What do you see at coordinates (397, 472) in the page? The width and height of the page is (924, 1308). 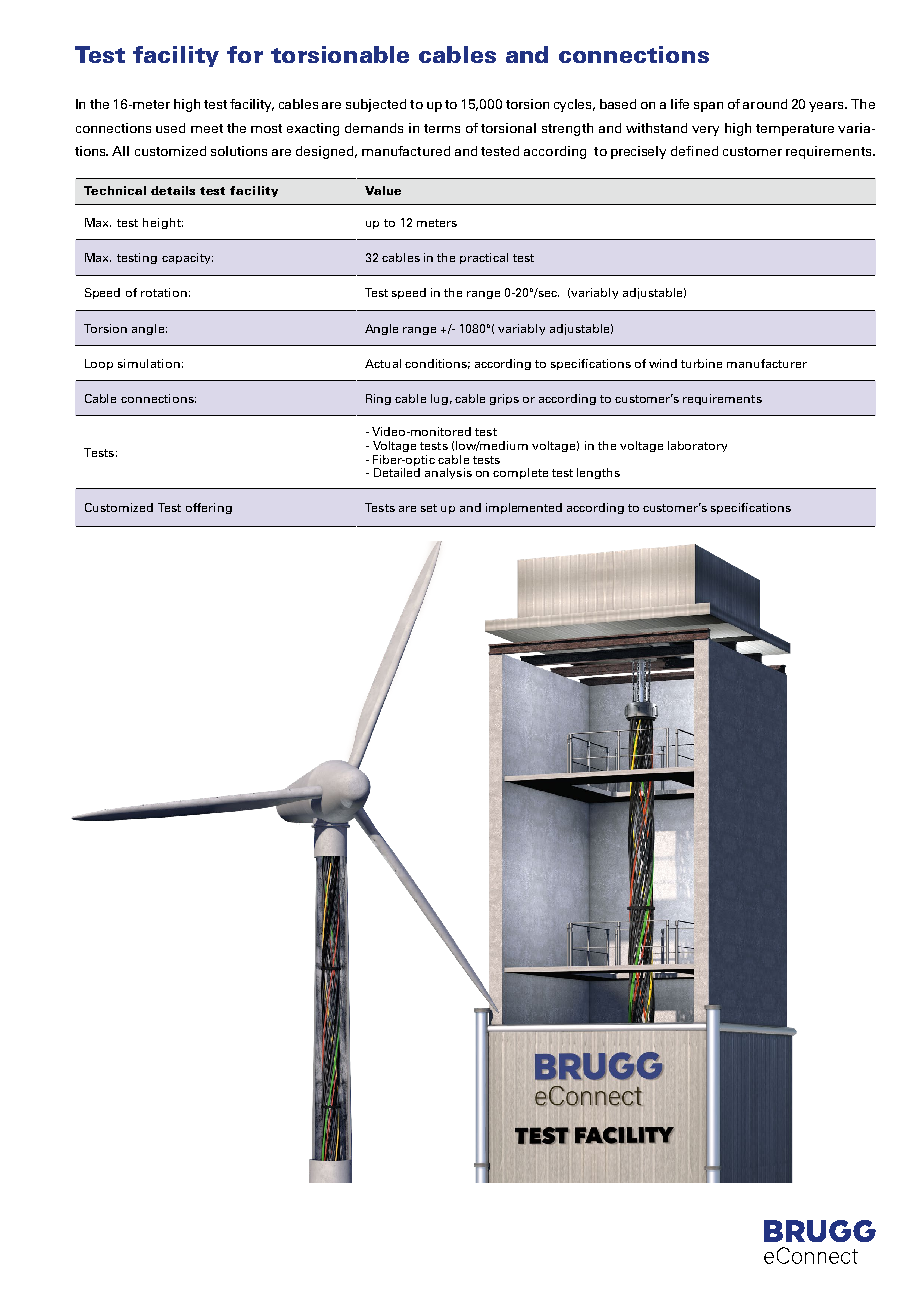 I see `Detailed` at bounding box center [397, 472].
